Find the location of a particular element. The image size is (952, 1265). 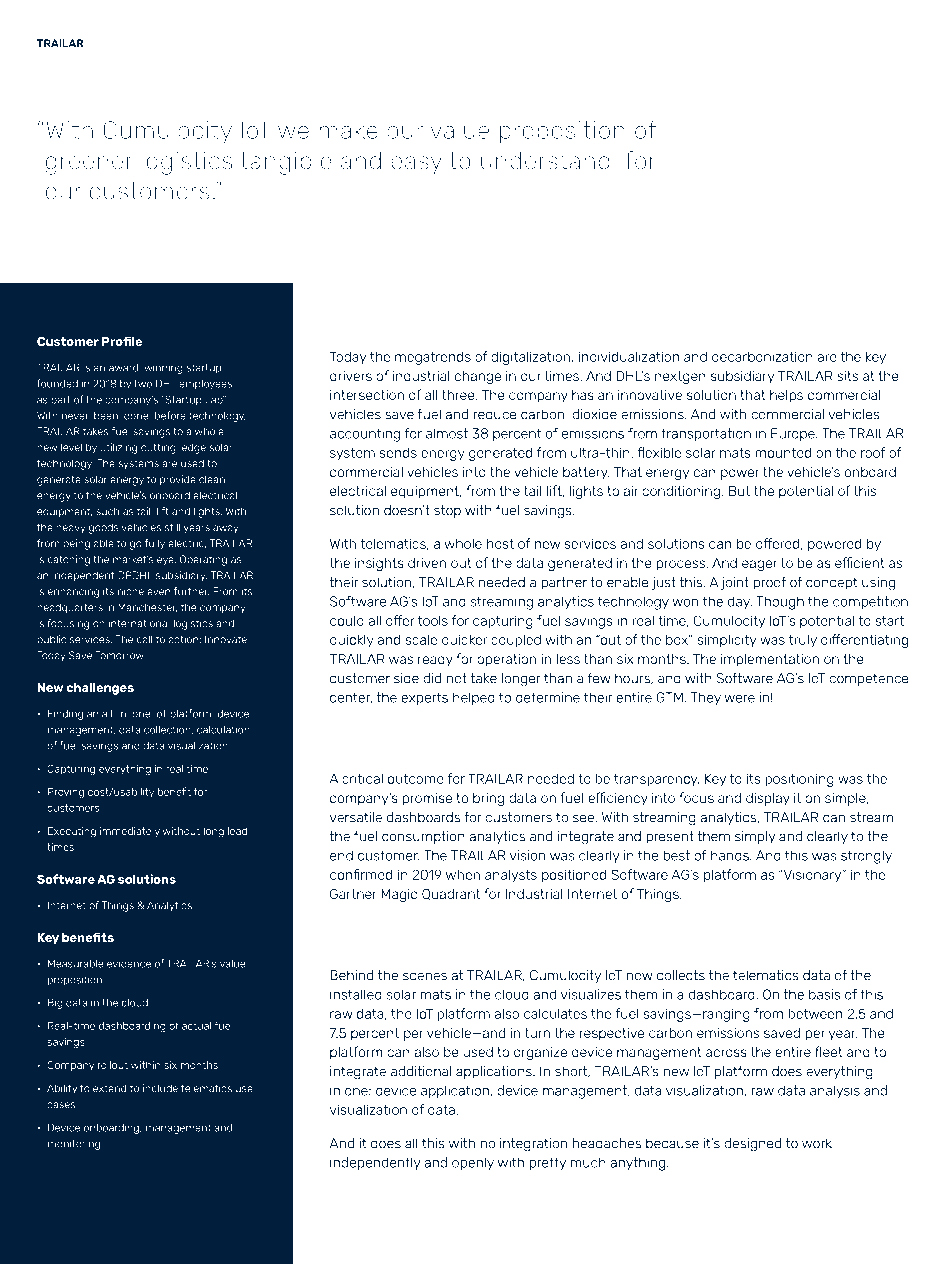

easy is located at coordinates (416, 165).
